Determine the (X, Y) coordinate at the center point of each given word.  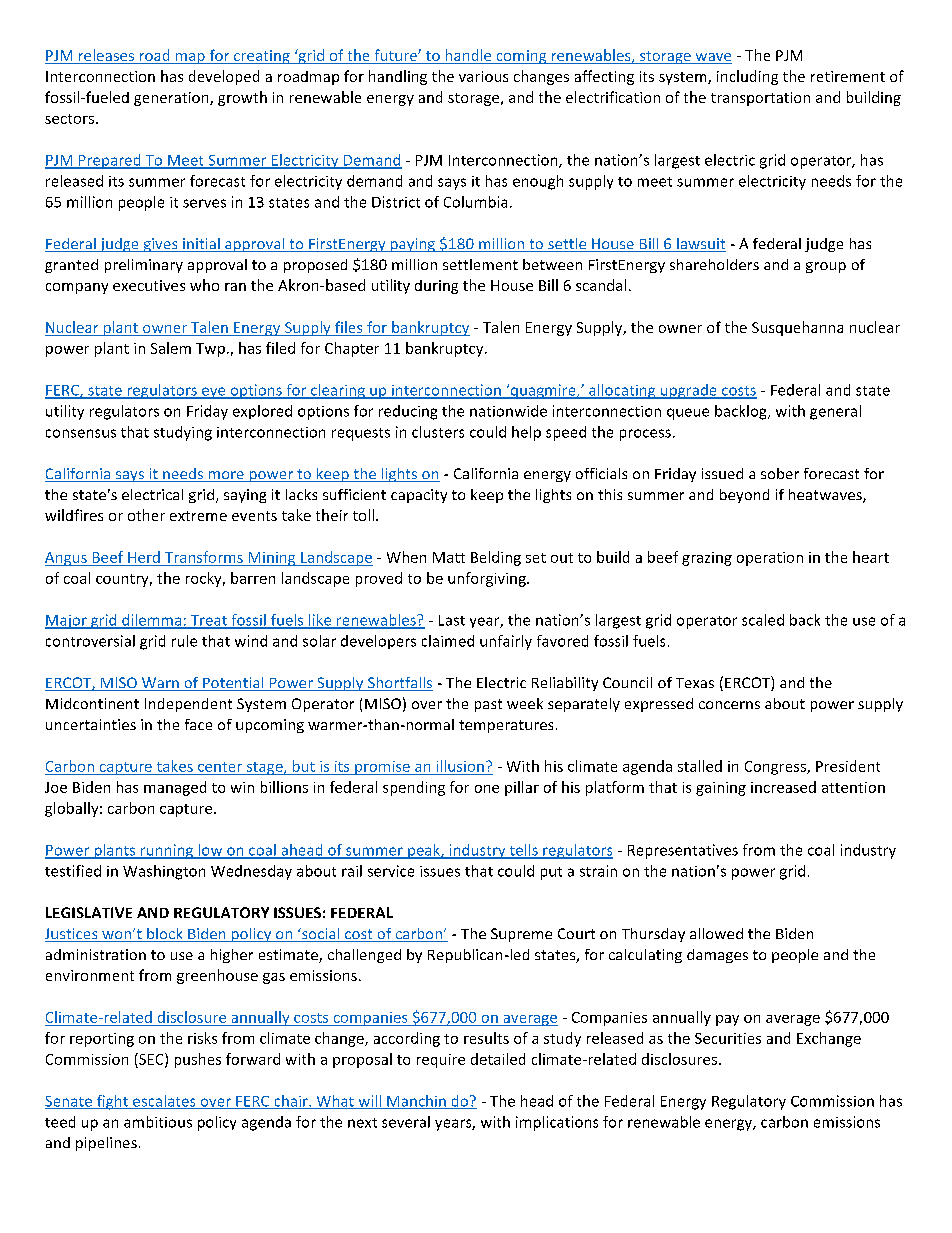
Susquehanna (797, 328)
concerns (729, 705)
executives (149, 285)
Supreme (521, 935)
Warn (160, 684)
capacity (419, 496)
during (436, 287)
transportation (760, 99)
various (483, 76)
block (165, 935)
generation (172, 99)
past (488, 705)
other (146, 515)
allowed (716, 933)
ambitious (158, 1122)
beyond (744, 496)
